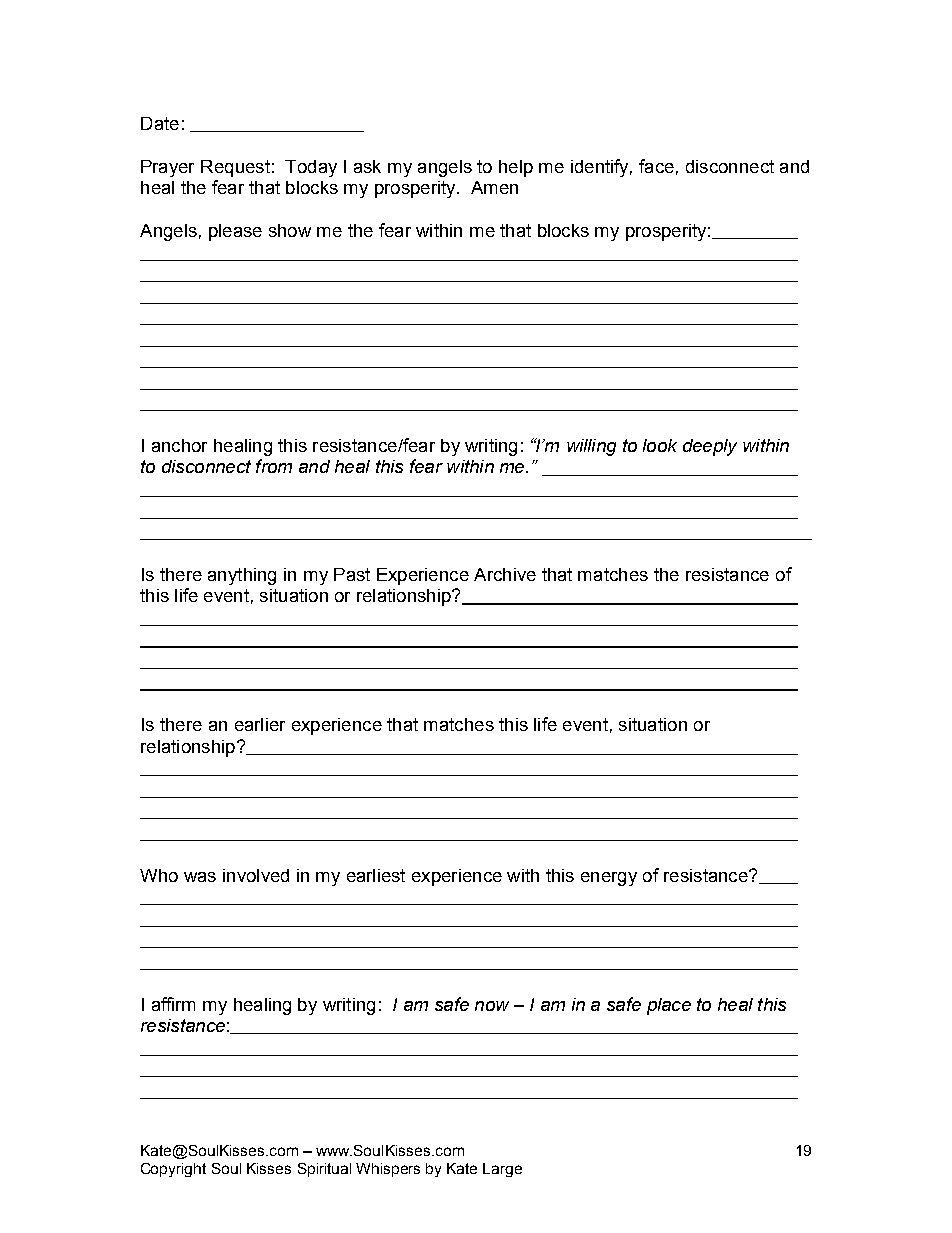 The height and width of the document is (1233, 952). I want to click on earliest, so click(376, 875).
